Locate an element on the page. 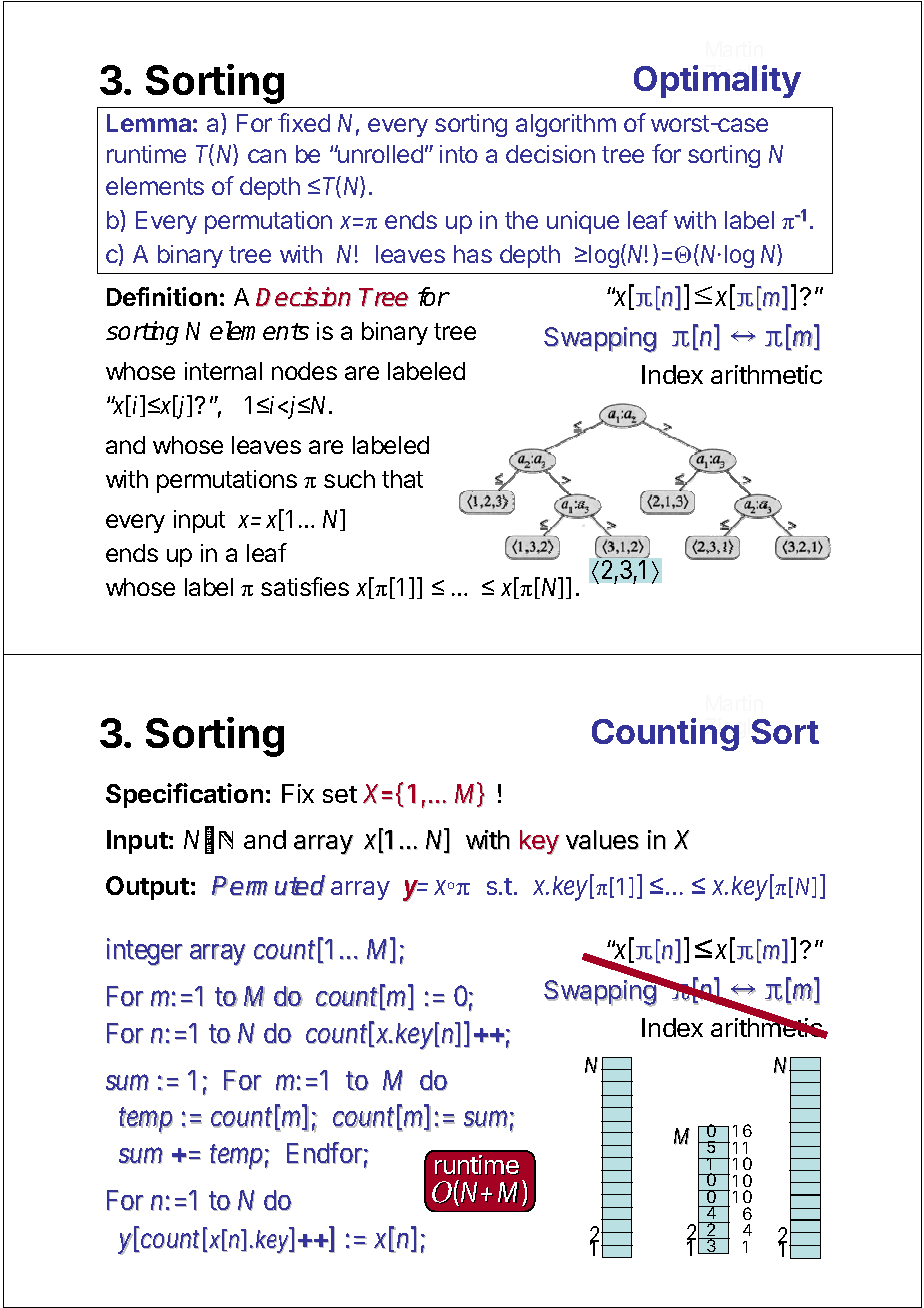 The height and width of the image is (1308, 924). has is located at coordinates (473, 254).
